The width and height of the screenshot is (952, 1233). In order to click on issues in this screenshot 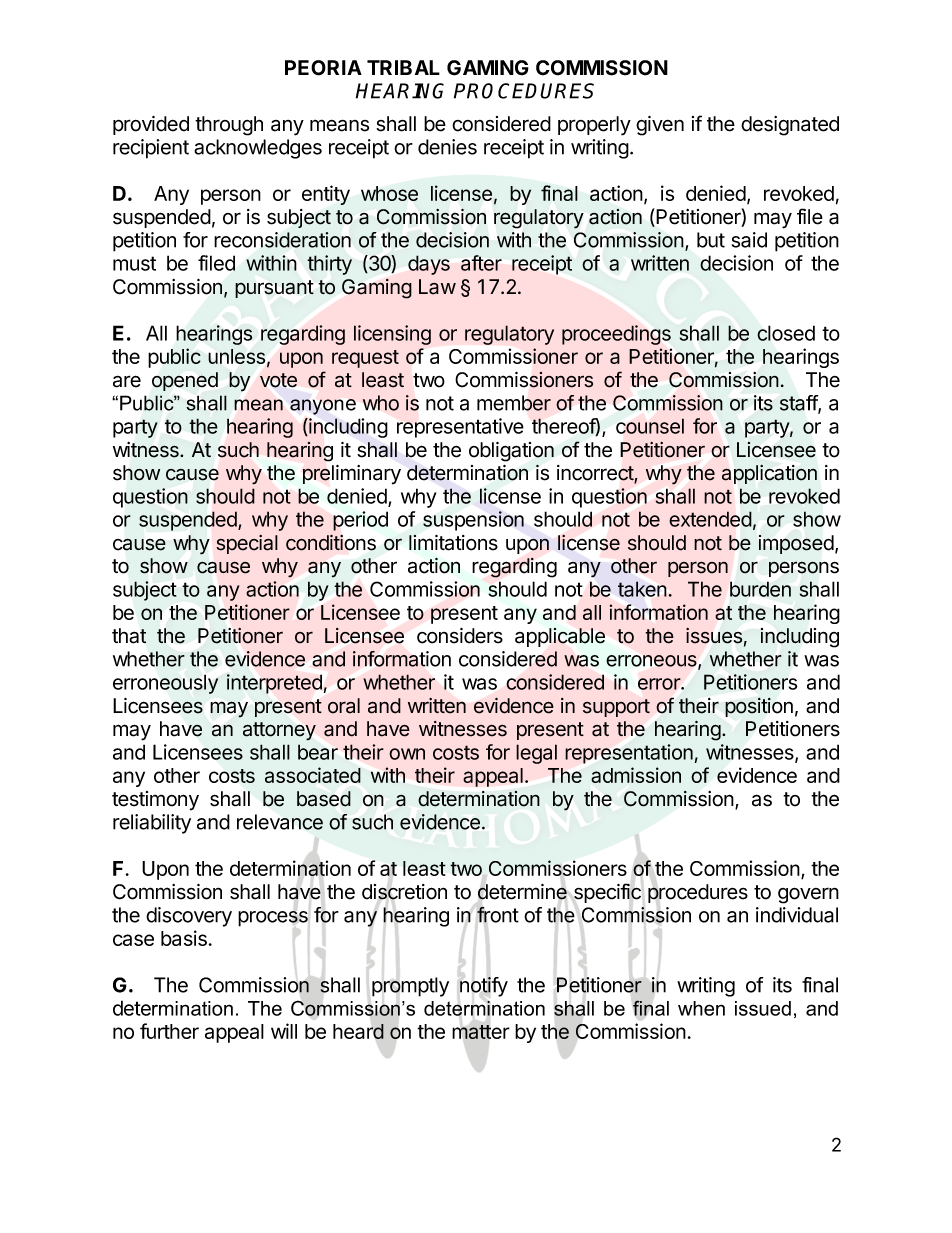, I will do `click(714, 636)`.
